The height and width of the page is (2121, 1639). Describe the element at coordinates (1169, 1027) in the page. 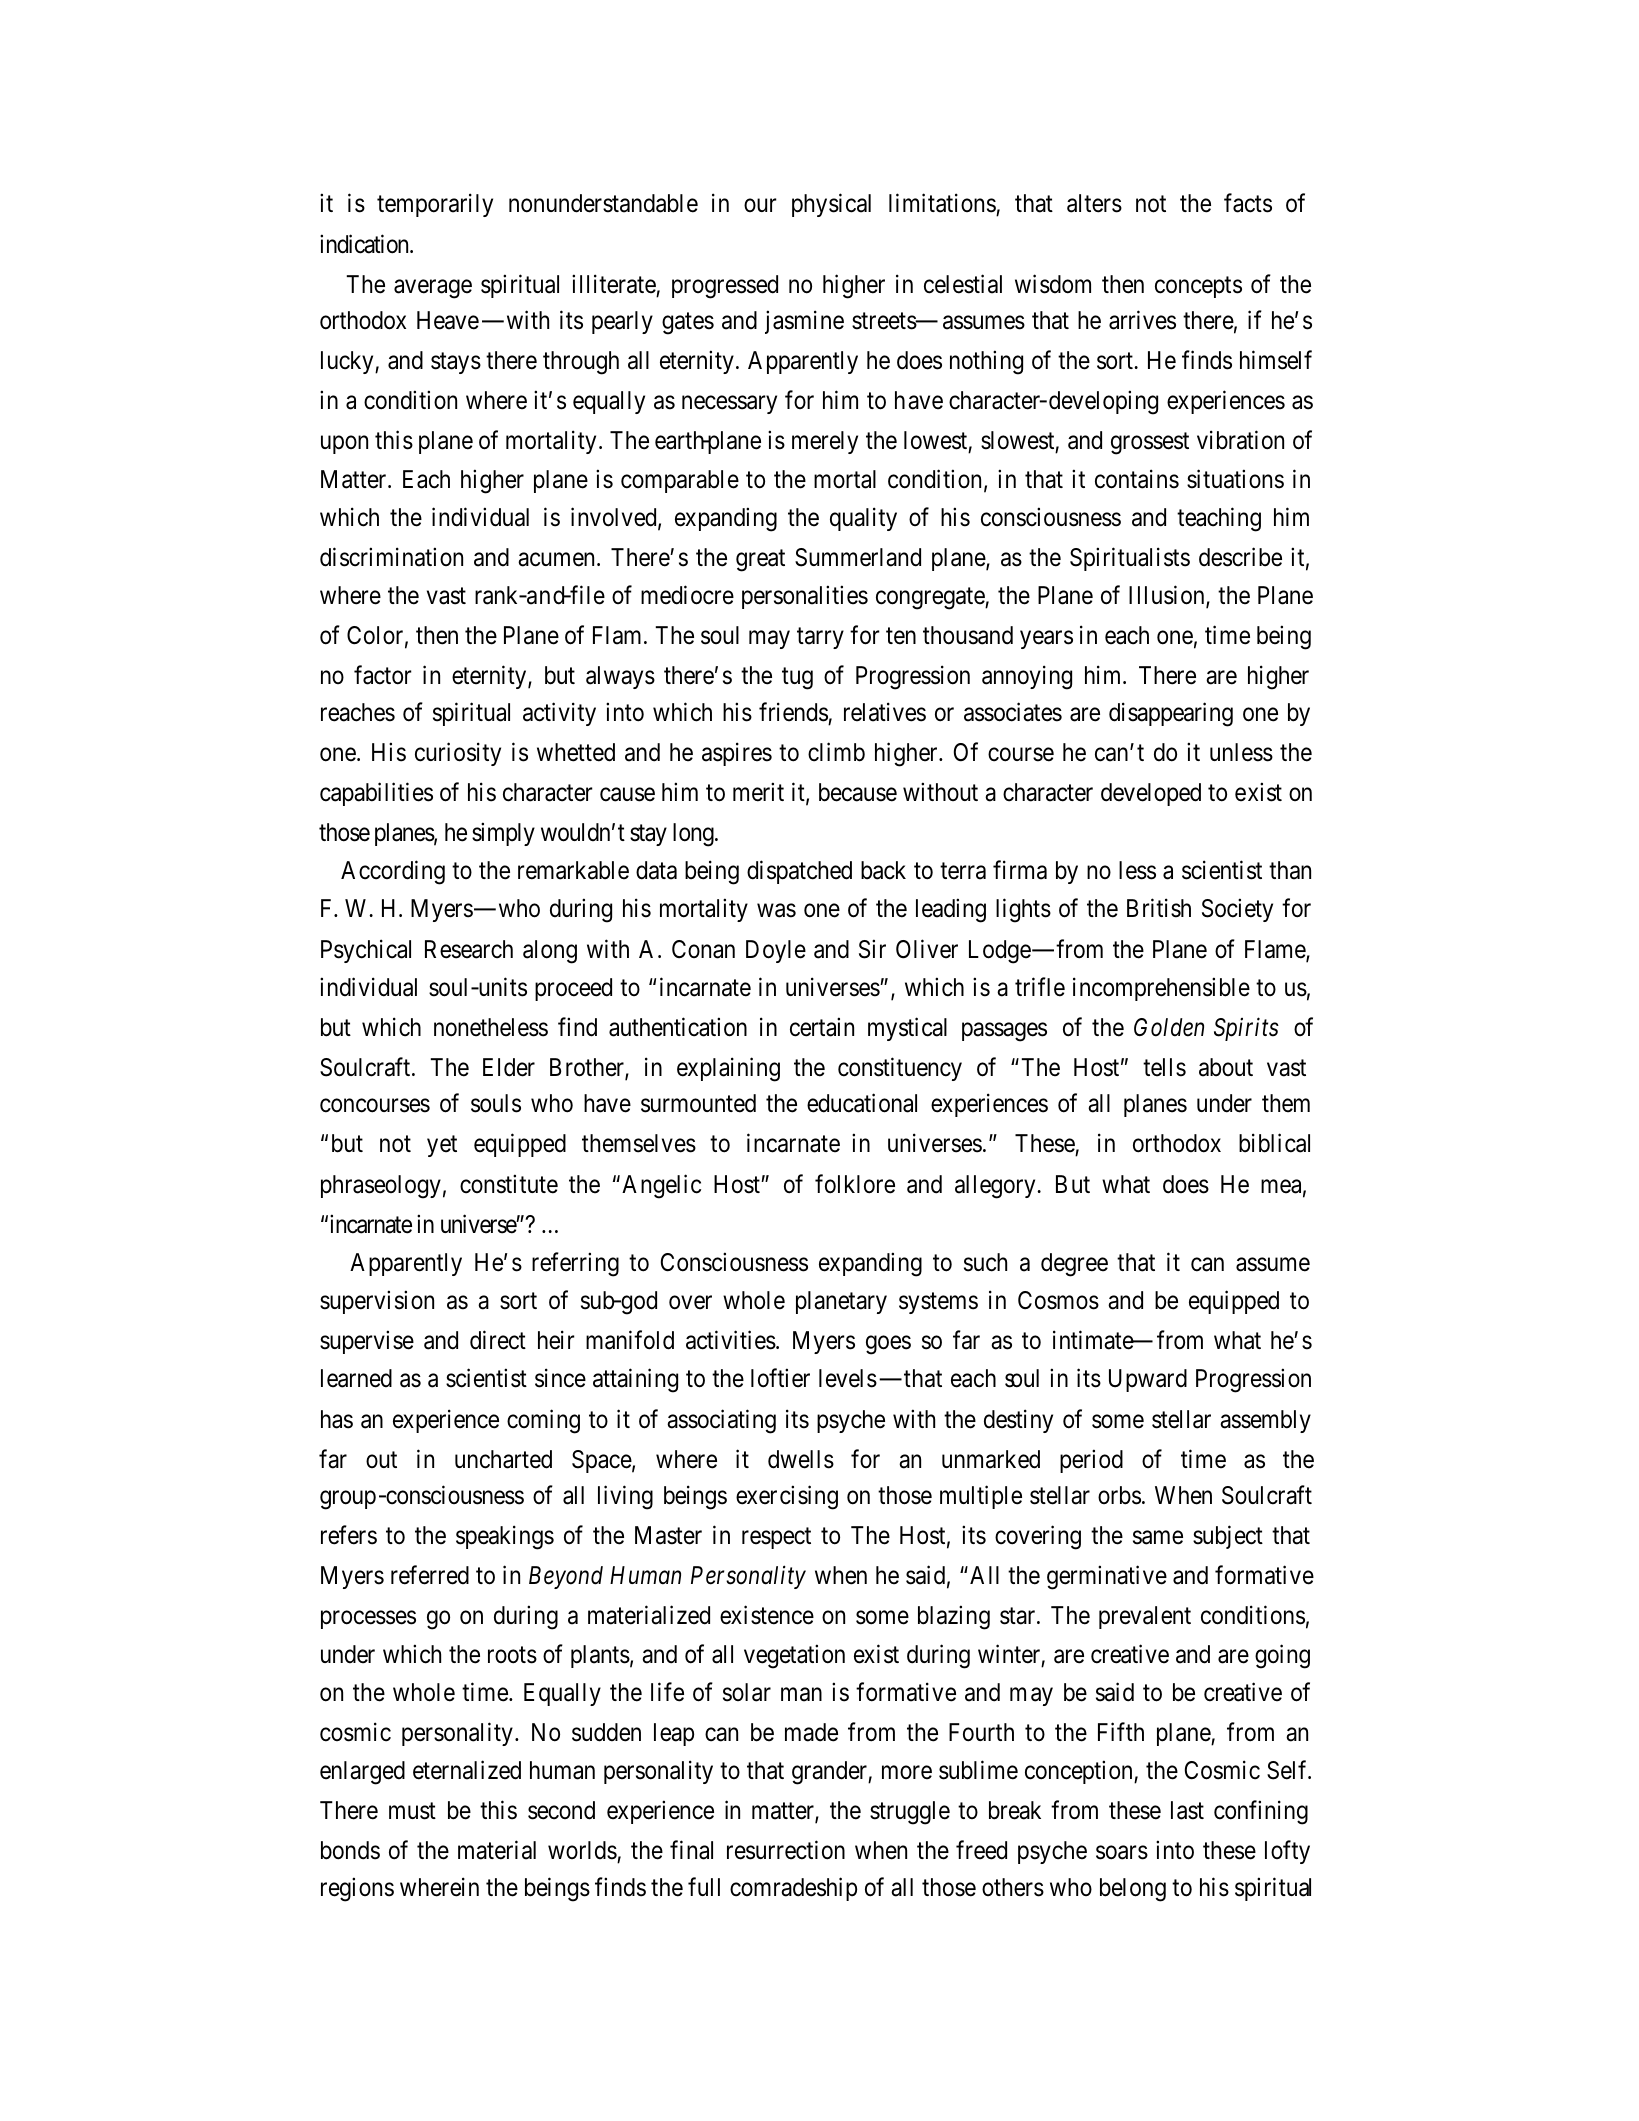

I see `Golden` at that location.
